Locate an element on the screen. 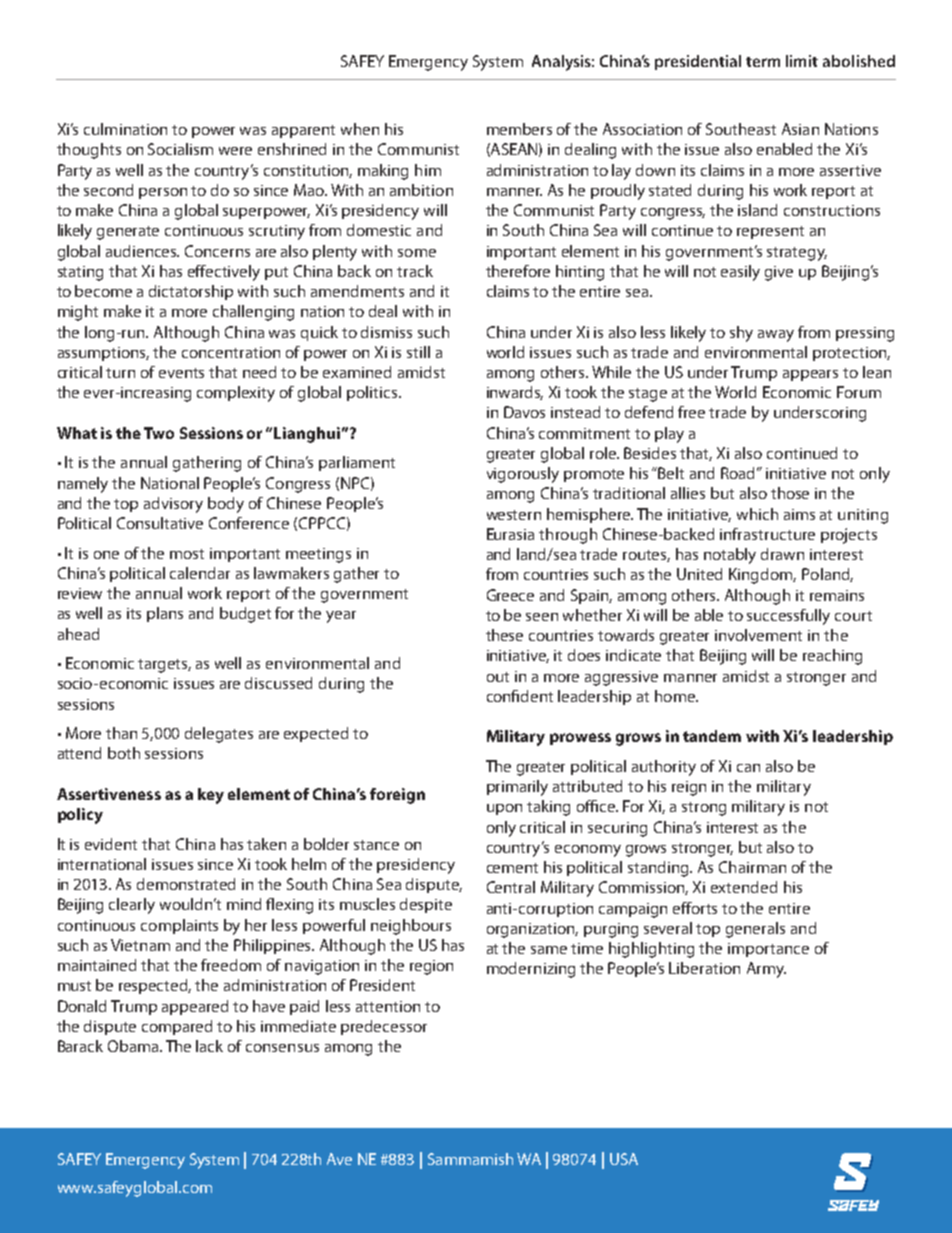 The image size is (952, 1233). away is located at coordinates (776, 336).
